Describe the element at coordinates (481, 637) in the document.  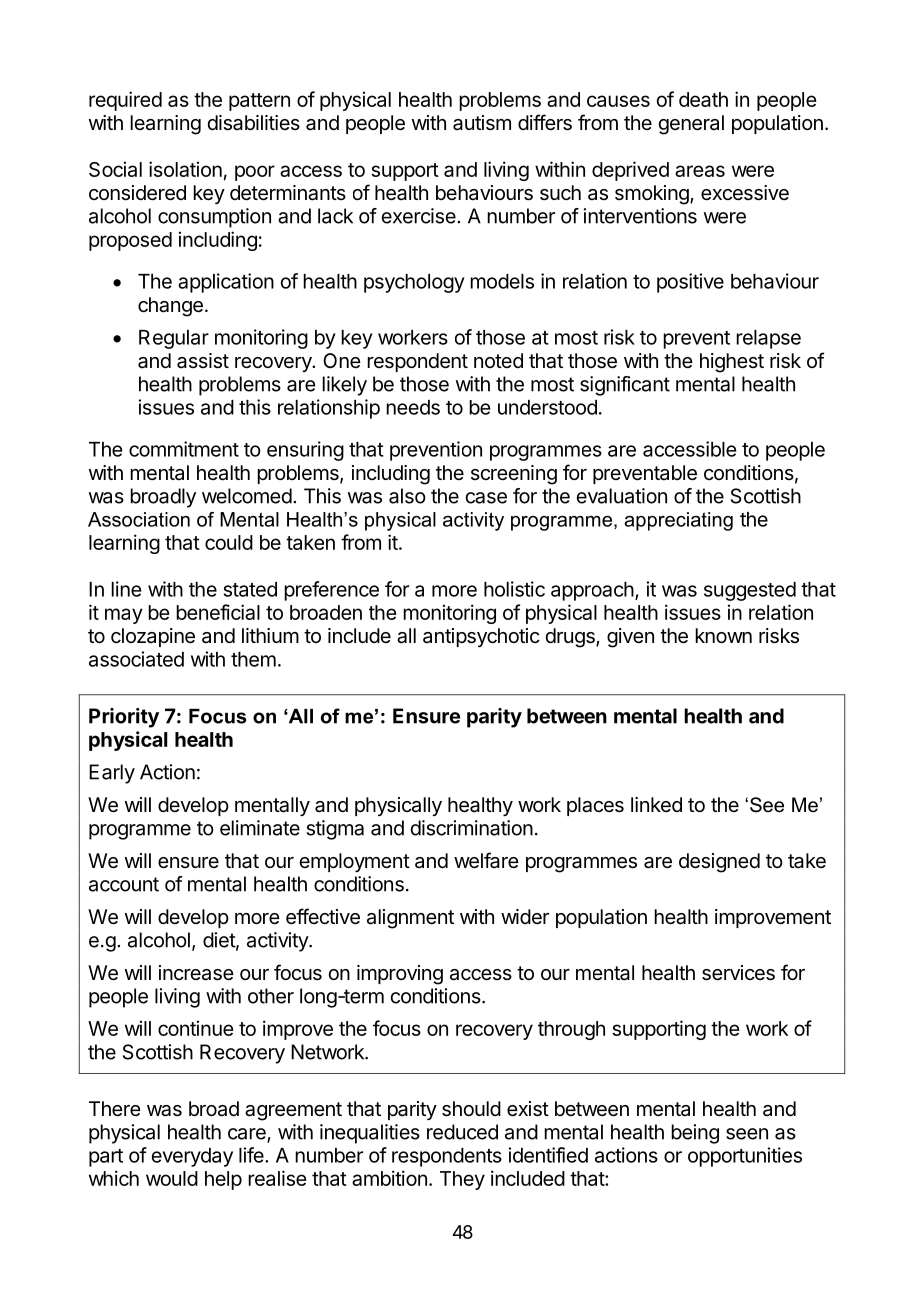
I see `antipsychotic` at that location.
